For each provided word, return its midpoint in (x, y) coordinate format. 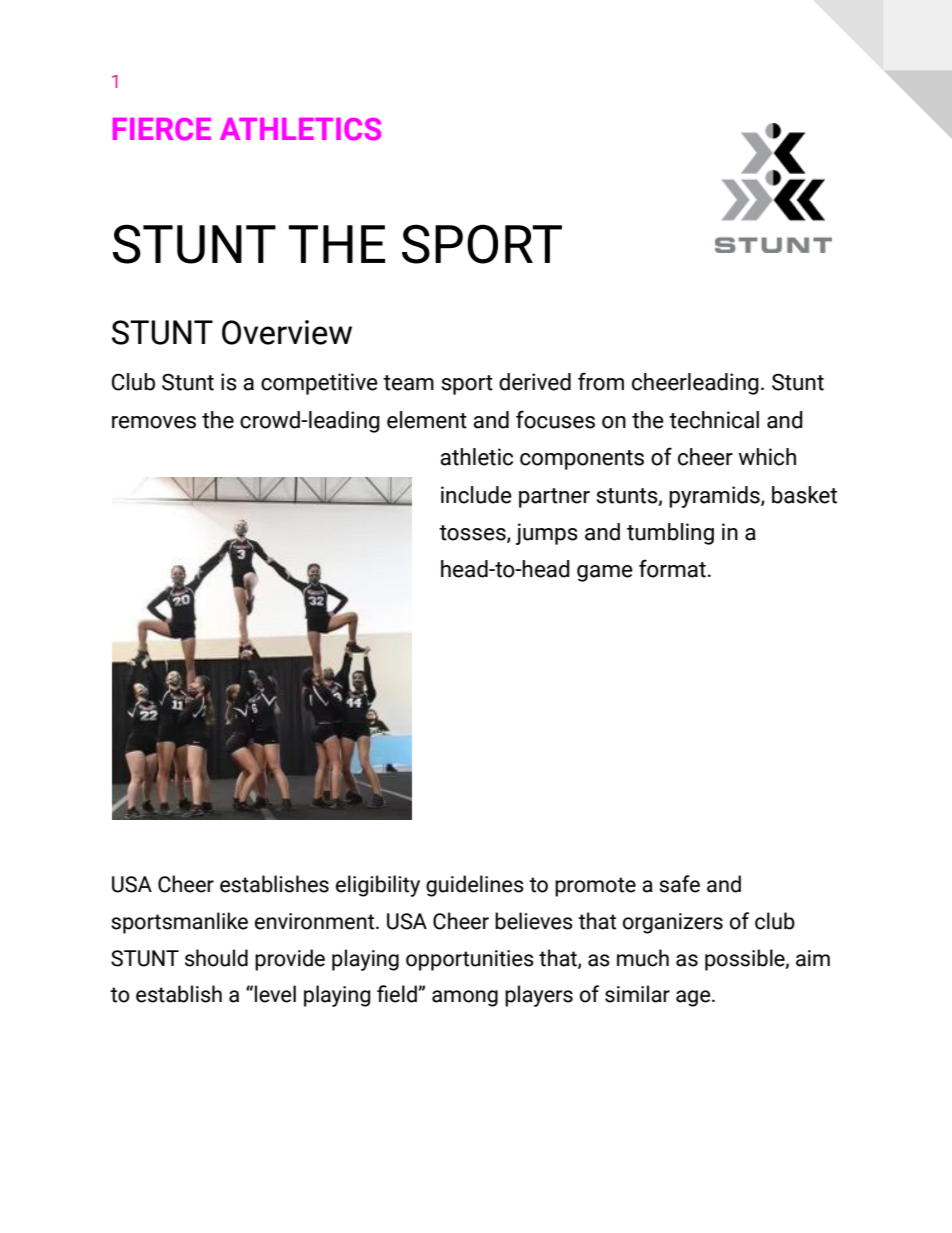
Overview (287, 332)
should (216, 958)
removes (154, 422)
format (672, 568)
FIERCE (162, 129)
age (694, 998)
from (601, 381)
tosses (473, 534)
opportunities (470, 960)
